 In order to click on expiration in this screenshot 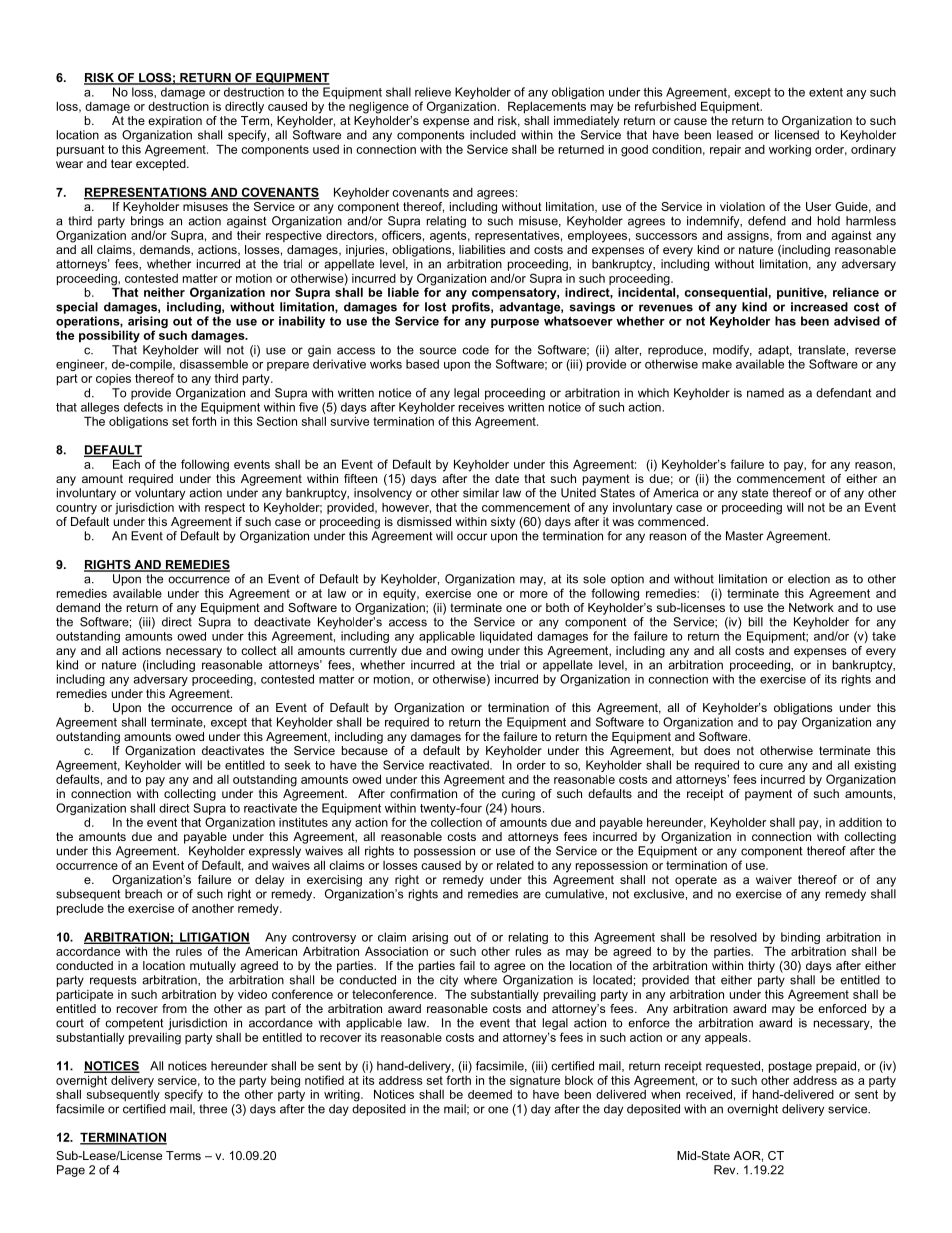, I will do `click(175, 122)`.
